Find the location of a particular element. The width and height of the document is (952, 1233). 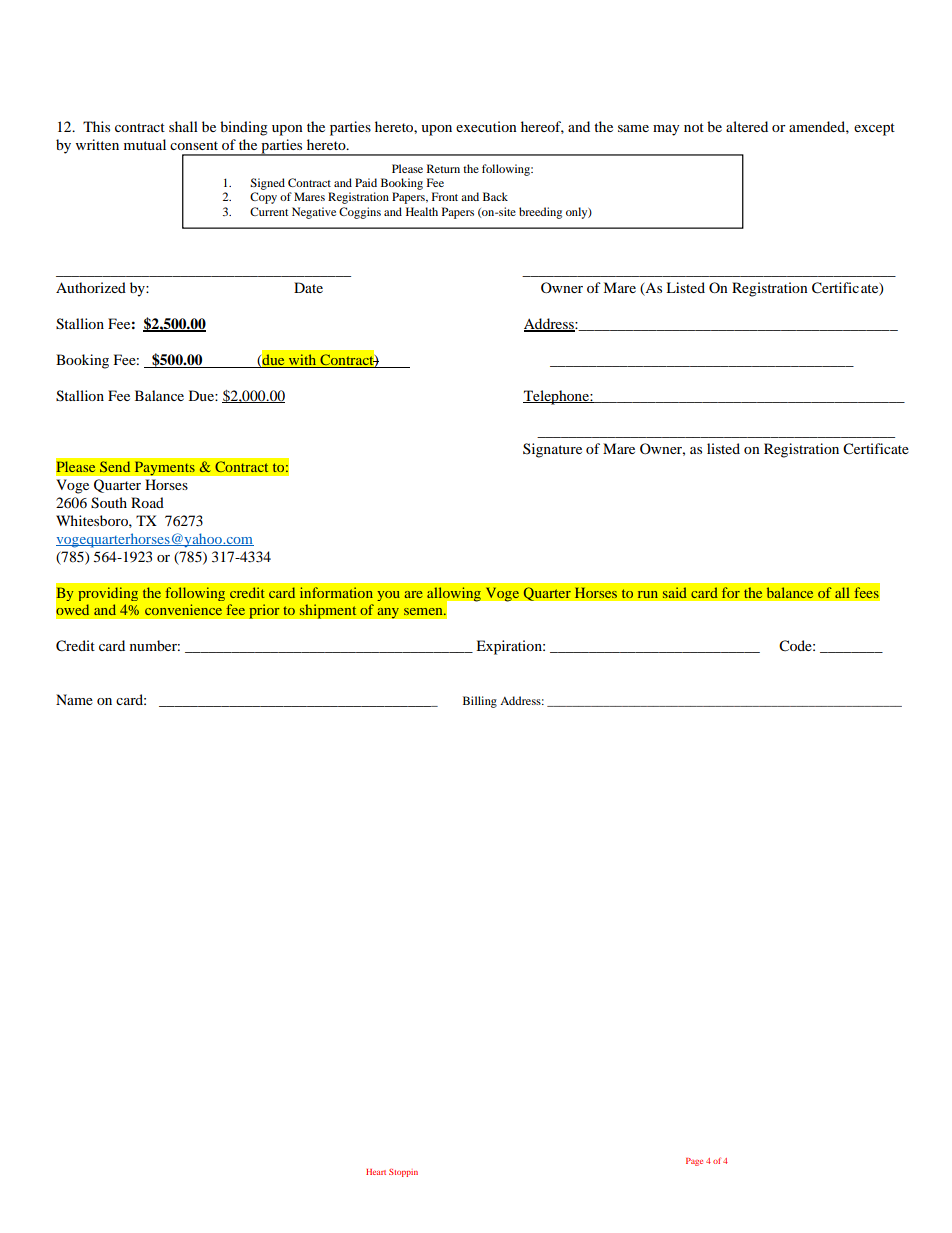

Billing is located at coordinates (480, 702).
